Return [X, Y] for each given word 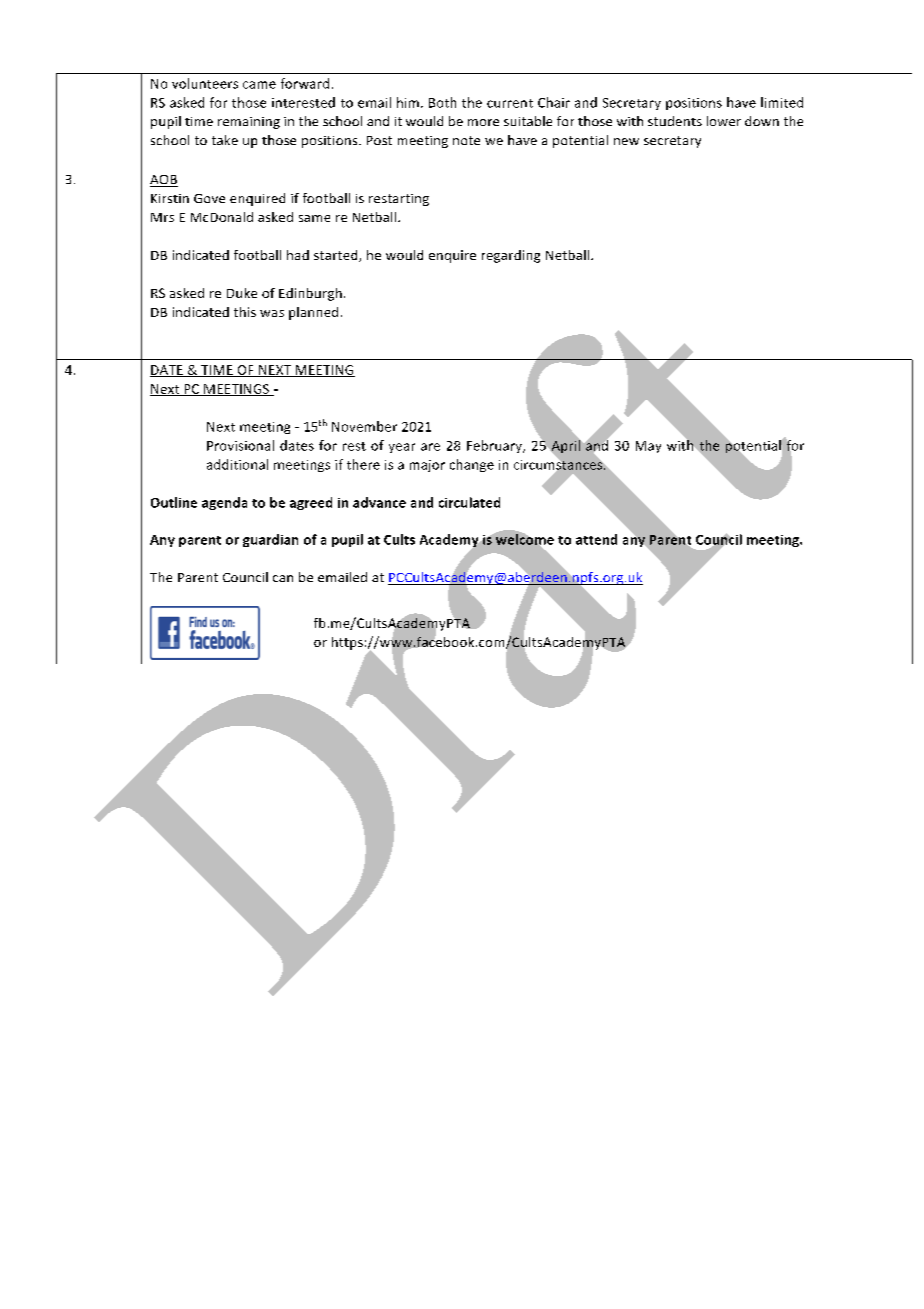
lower [724, 121]
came [259, 85]
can [283, 578]
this [245, 312]
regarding [511, 256]
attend [596, 539]
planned [313, 313]
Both [442, 102]
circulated [469, 502]
